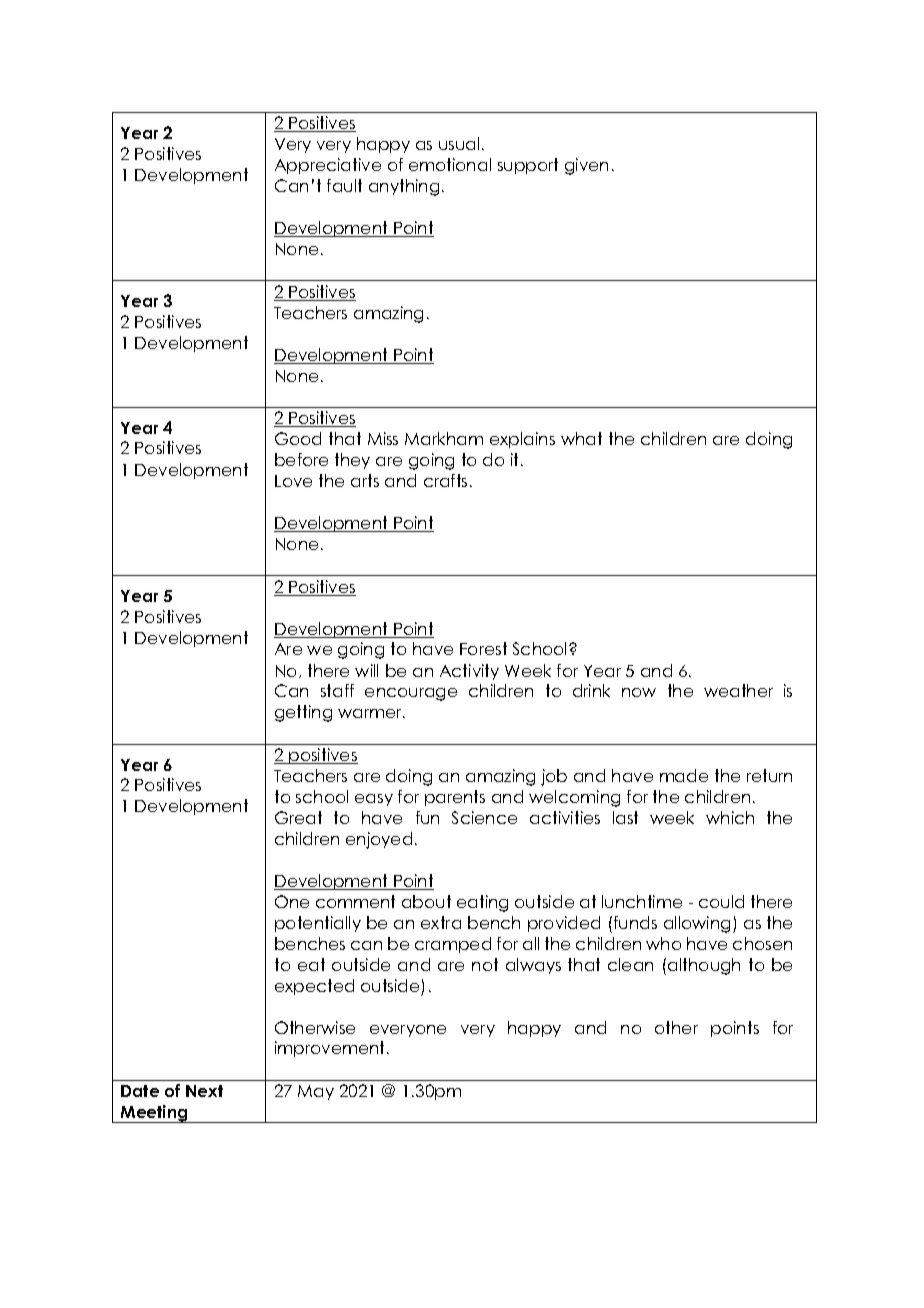 The height and width of the page is (1308, 924). Describe the element at coordinates (328, 166) in the page. I see `Appreciative` at that location.
